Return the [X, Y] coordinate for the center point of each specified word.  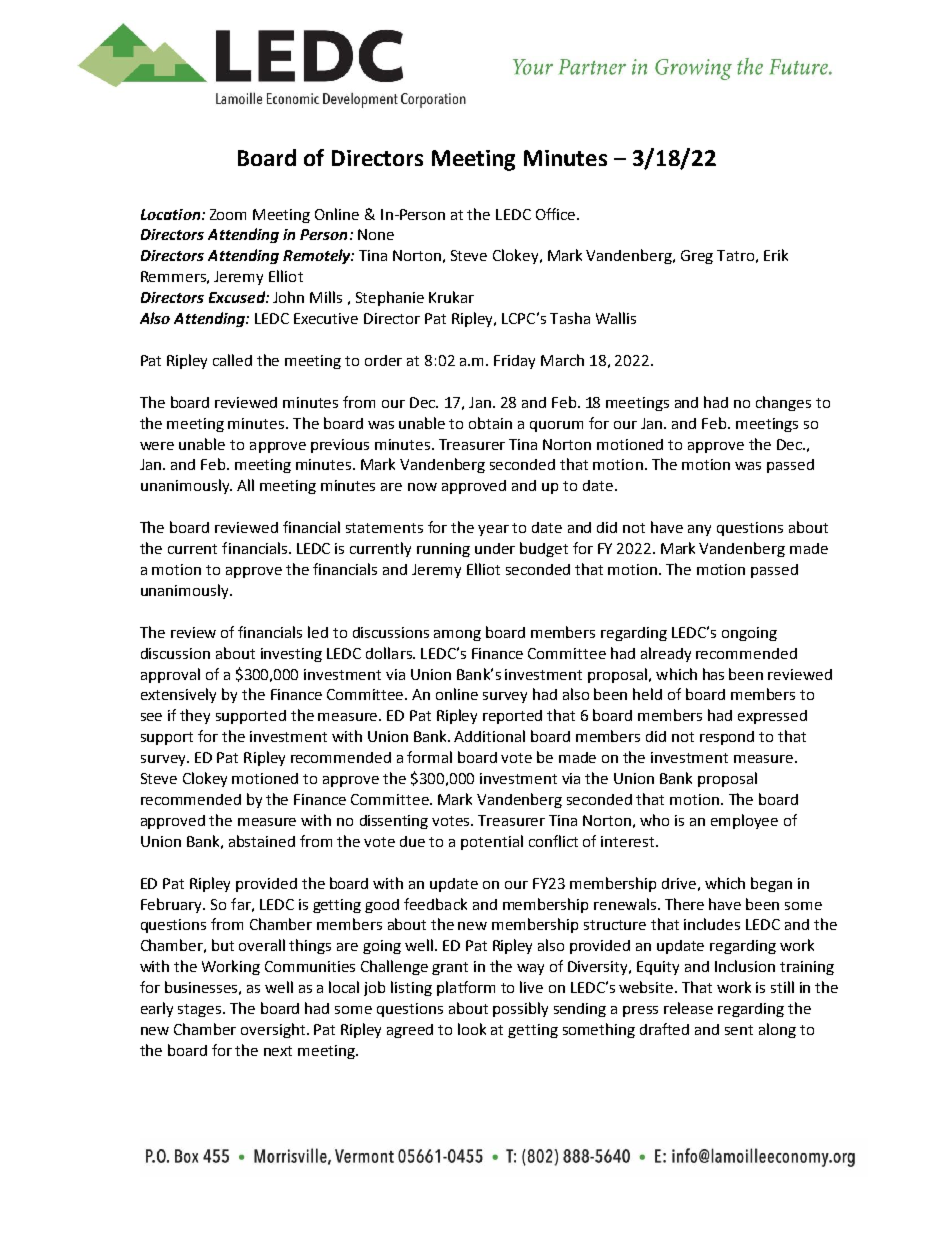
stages [201, 1010]
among [457, 635]
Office [557, 214]
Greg [697, 257]
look [472, 1029]
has [713, 674]
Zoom [228, 214]
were [157, 446]
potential [492, 842]
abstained [262, 841]
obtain [490, 423]
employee [744, 821]
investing [291, 655]
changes [783, 403]
